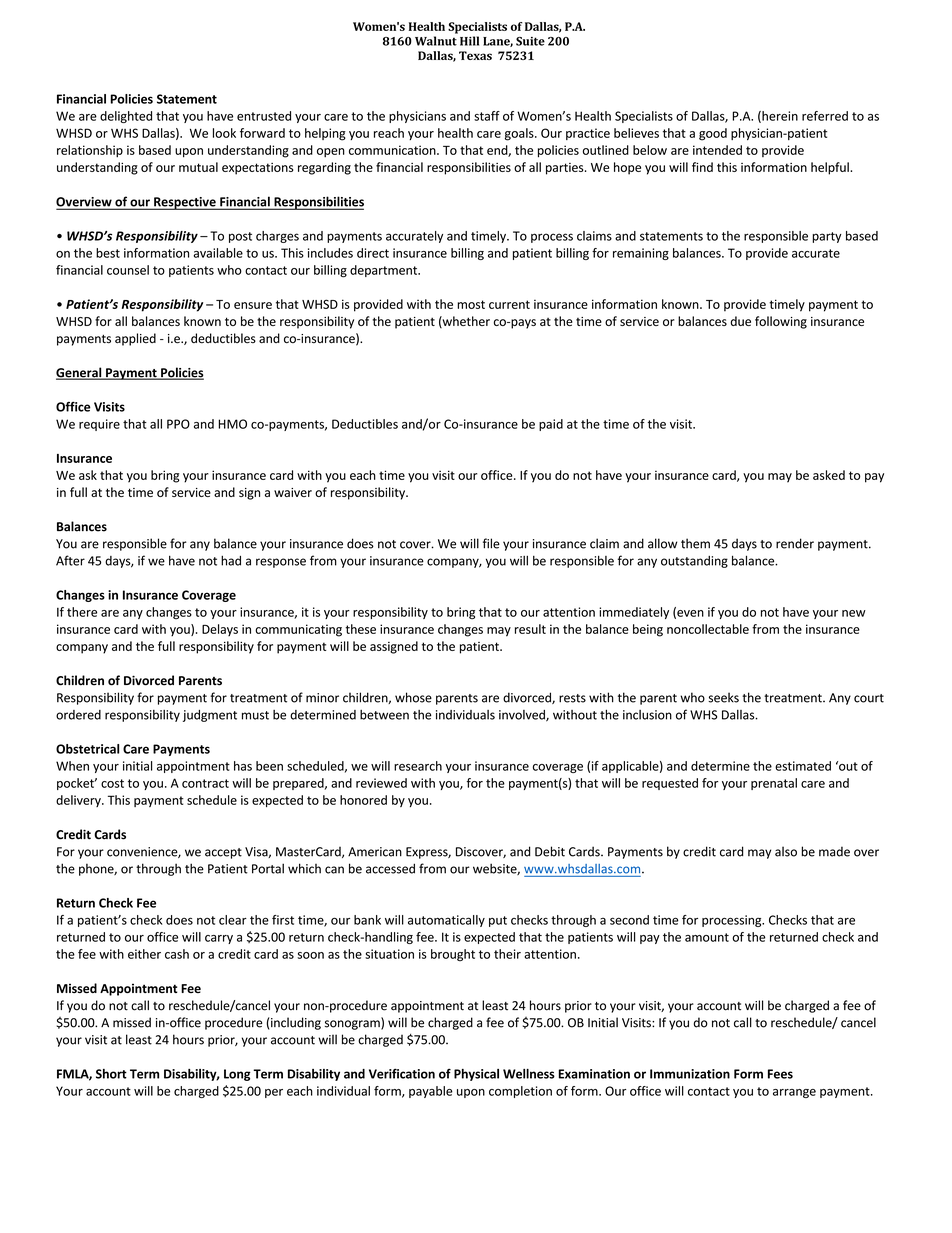 Image resolution: width=952 pixels, height=1233 pixels. What do you see at coordinates (231, 561) in the image?
I see `had` at bounding box center [231, 561].
